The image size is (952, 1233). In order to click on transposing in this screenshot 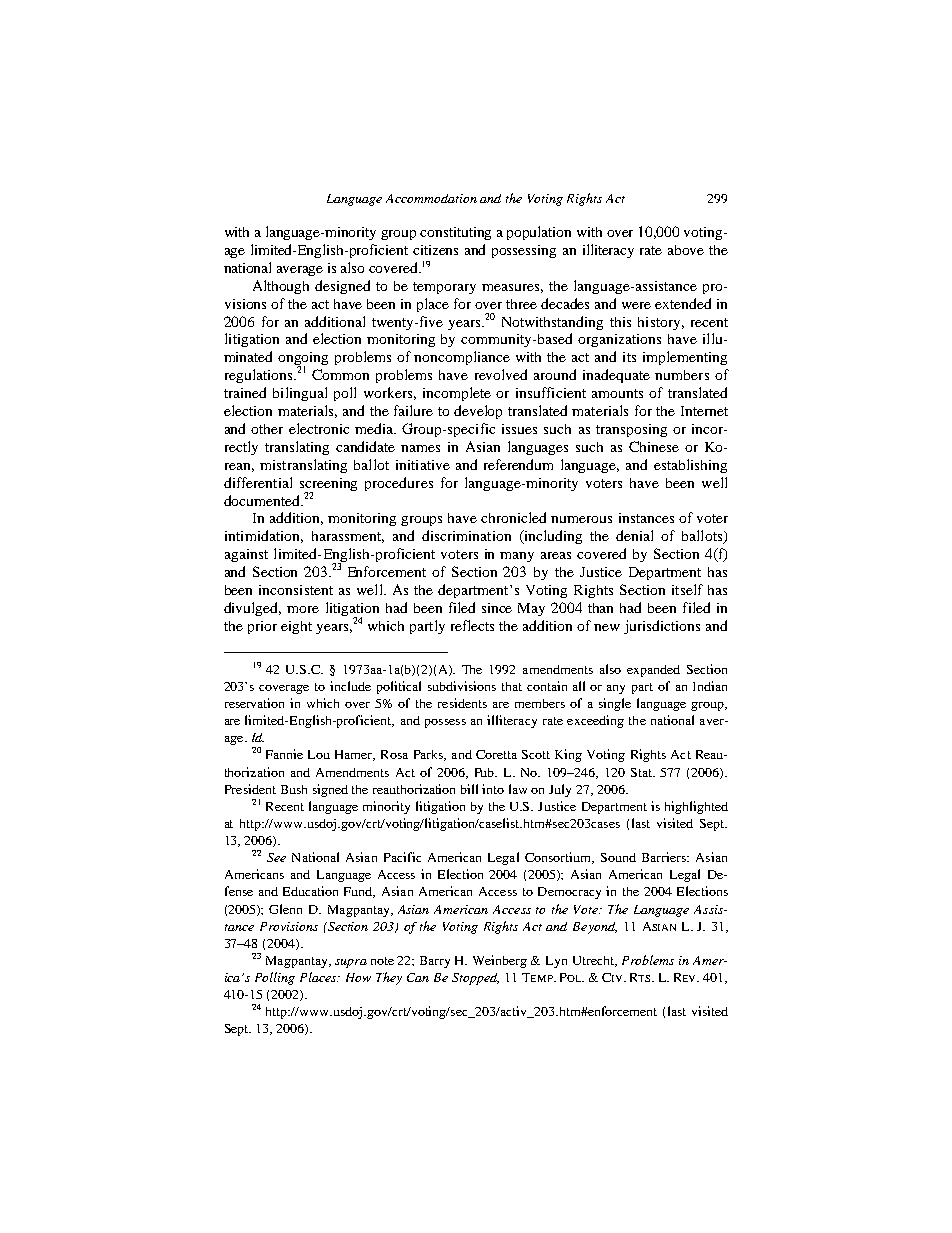, I will do `click(631, 430)`.
